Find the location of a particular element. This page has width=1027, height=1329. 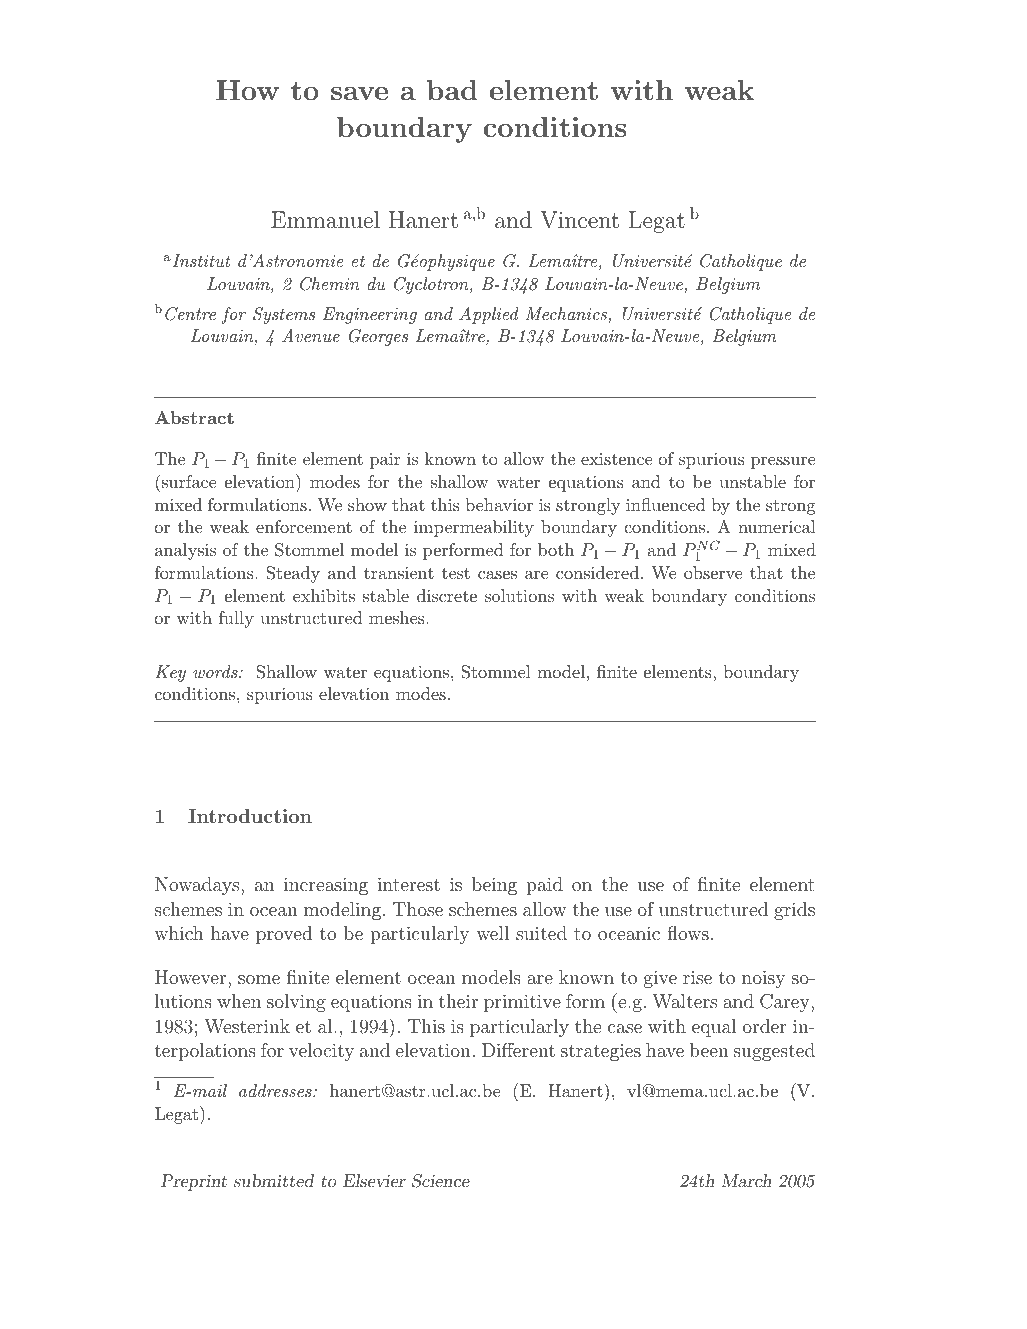

observe is located at coordinates (713, 572).
